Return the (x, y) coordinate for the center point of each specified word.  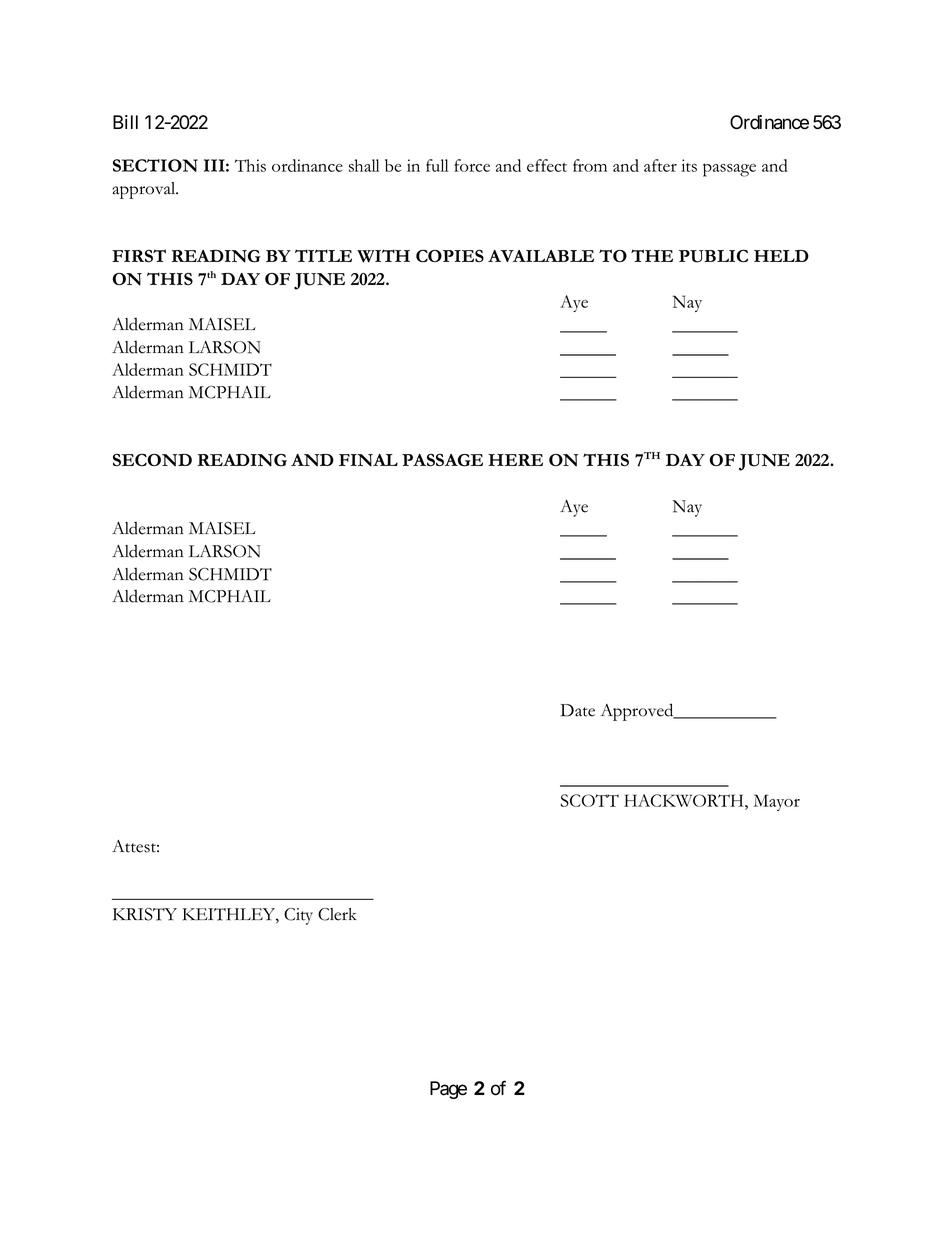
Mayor (776, 802)
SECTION (155, 165)
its (689, 165)
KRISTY (145, 914)
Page (448, 1090)
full (437, 165)
